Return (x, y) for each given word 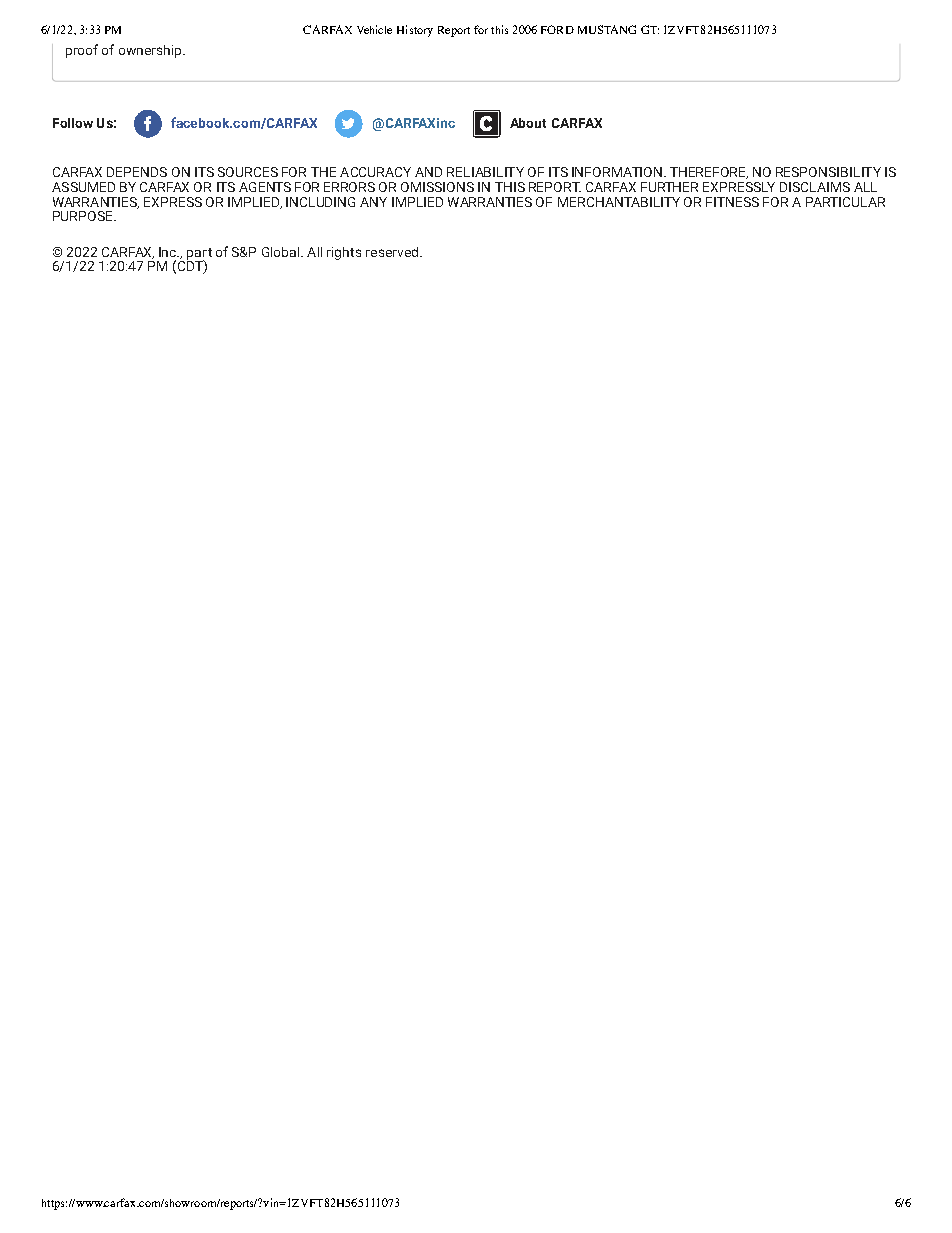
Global (282, 252)
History (415, 31)
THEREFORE (709, 173)
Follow (73, 123)
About (528, 123)
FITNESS (732, 202)
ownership (151, 51)
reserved (392, 252)
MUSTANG (607, 29)
